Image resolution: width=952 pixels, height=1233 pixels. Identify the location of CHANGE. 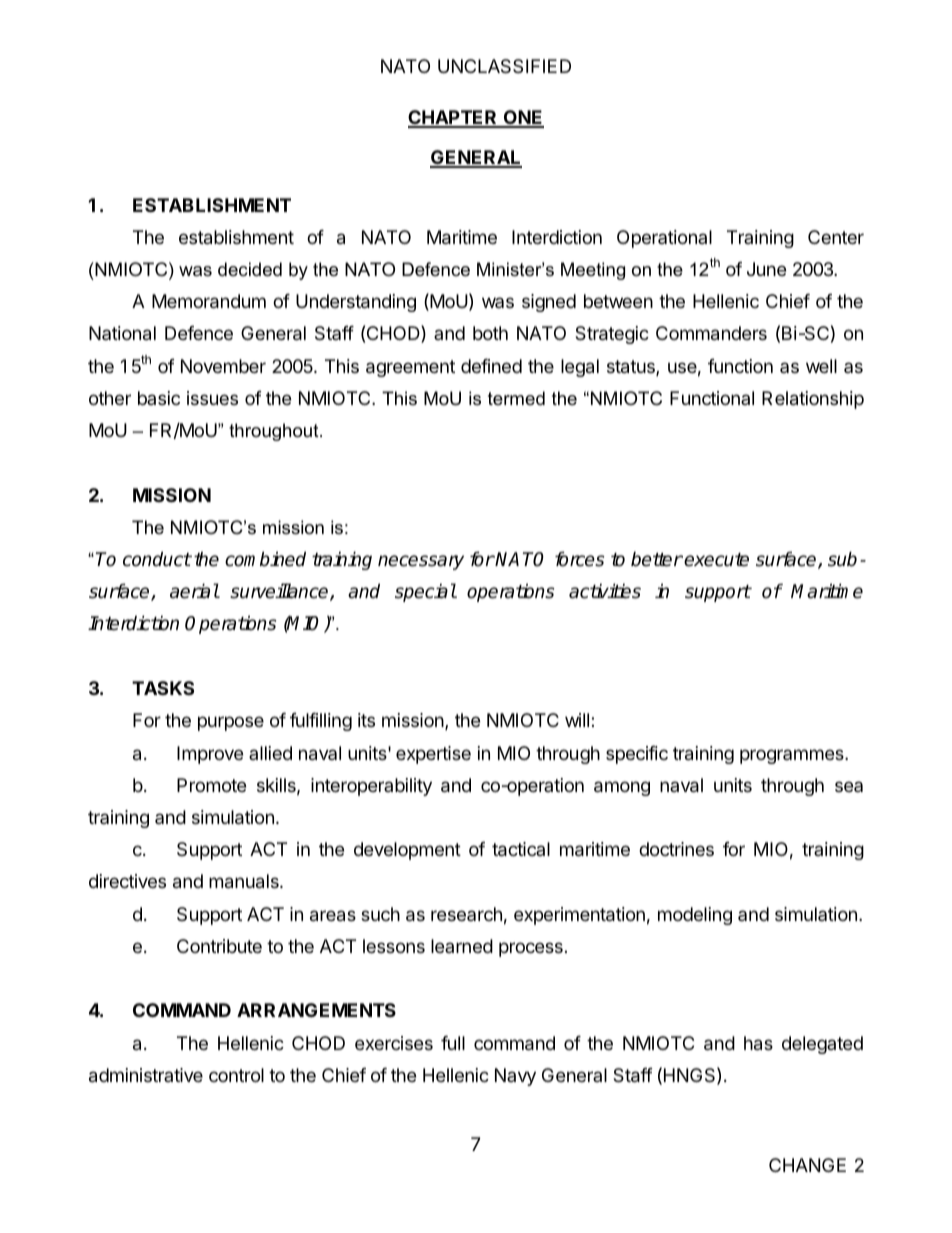
(807, 1165).
